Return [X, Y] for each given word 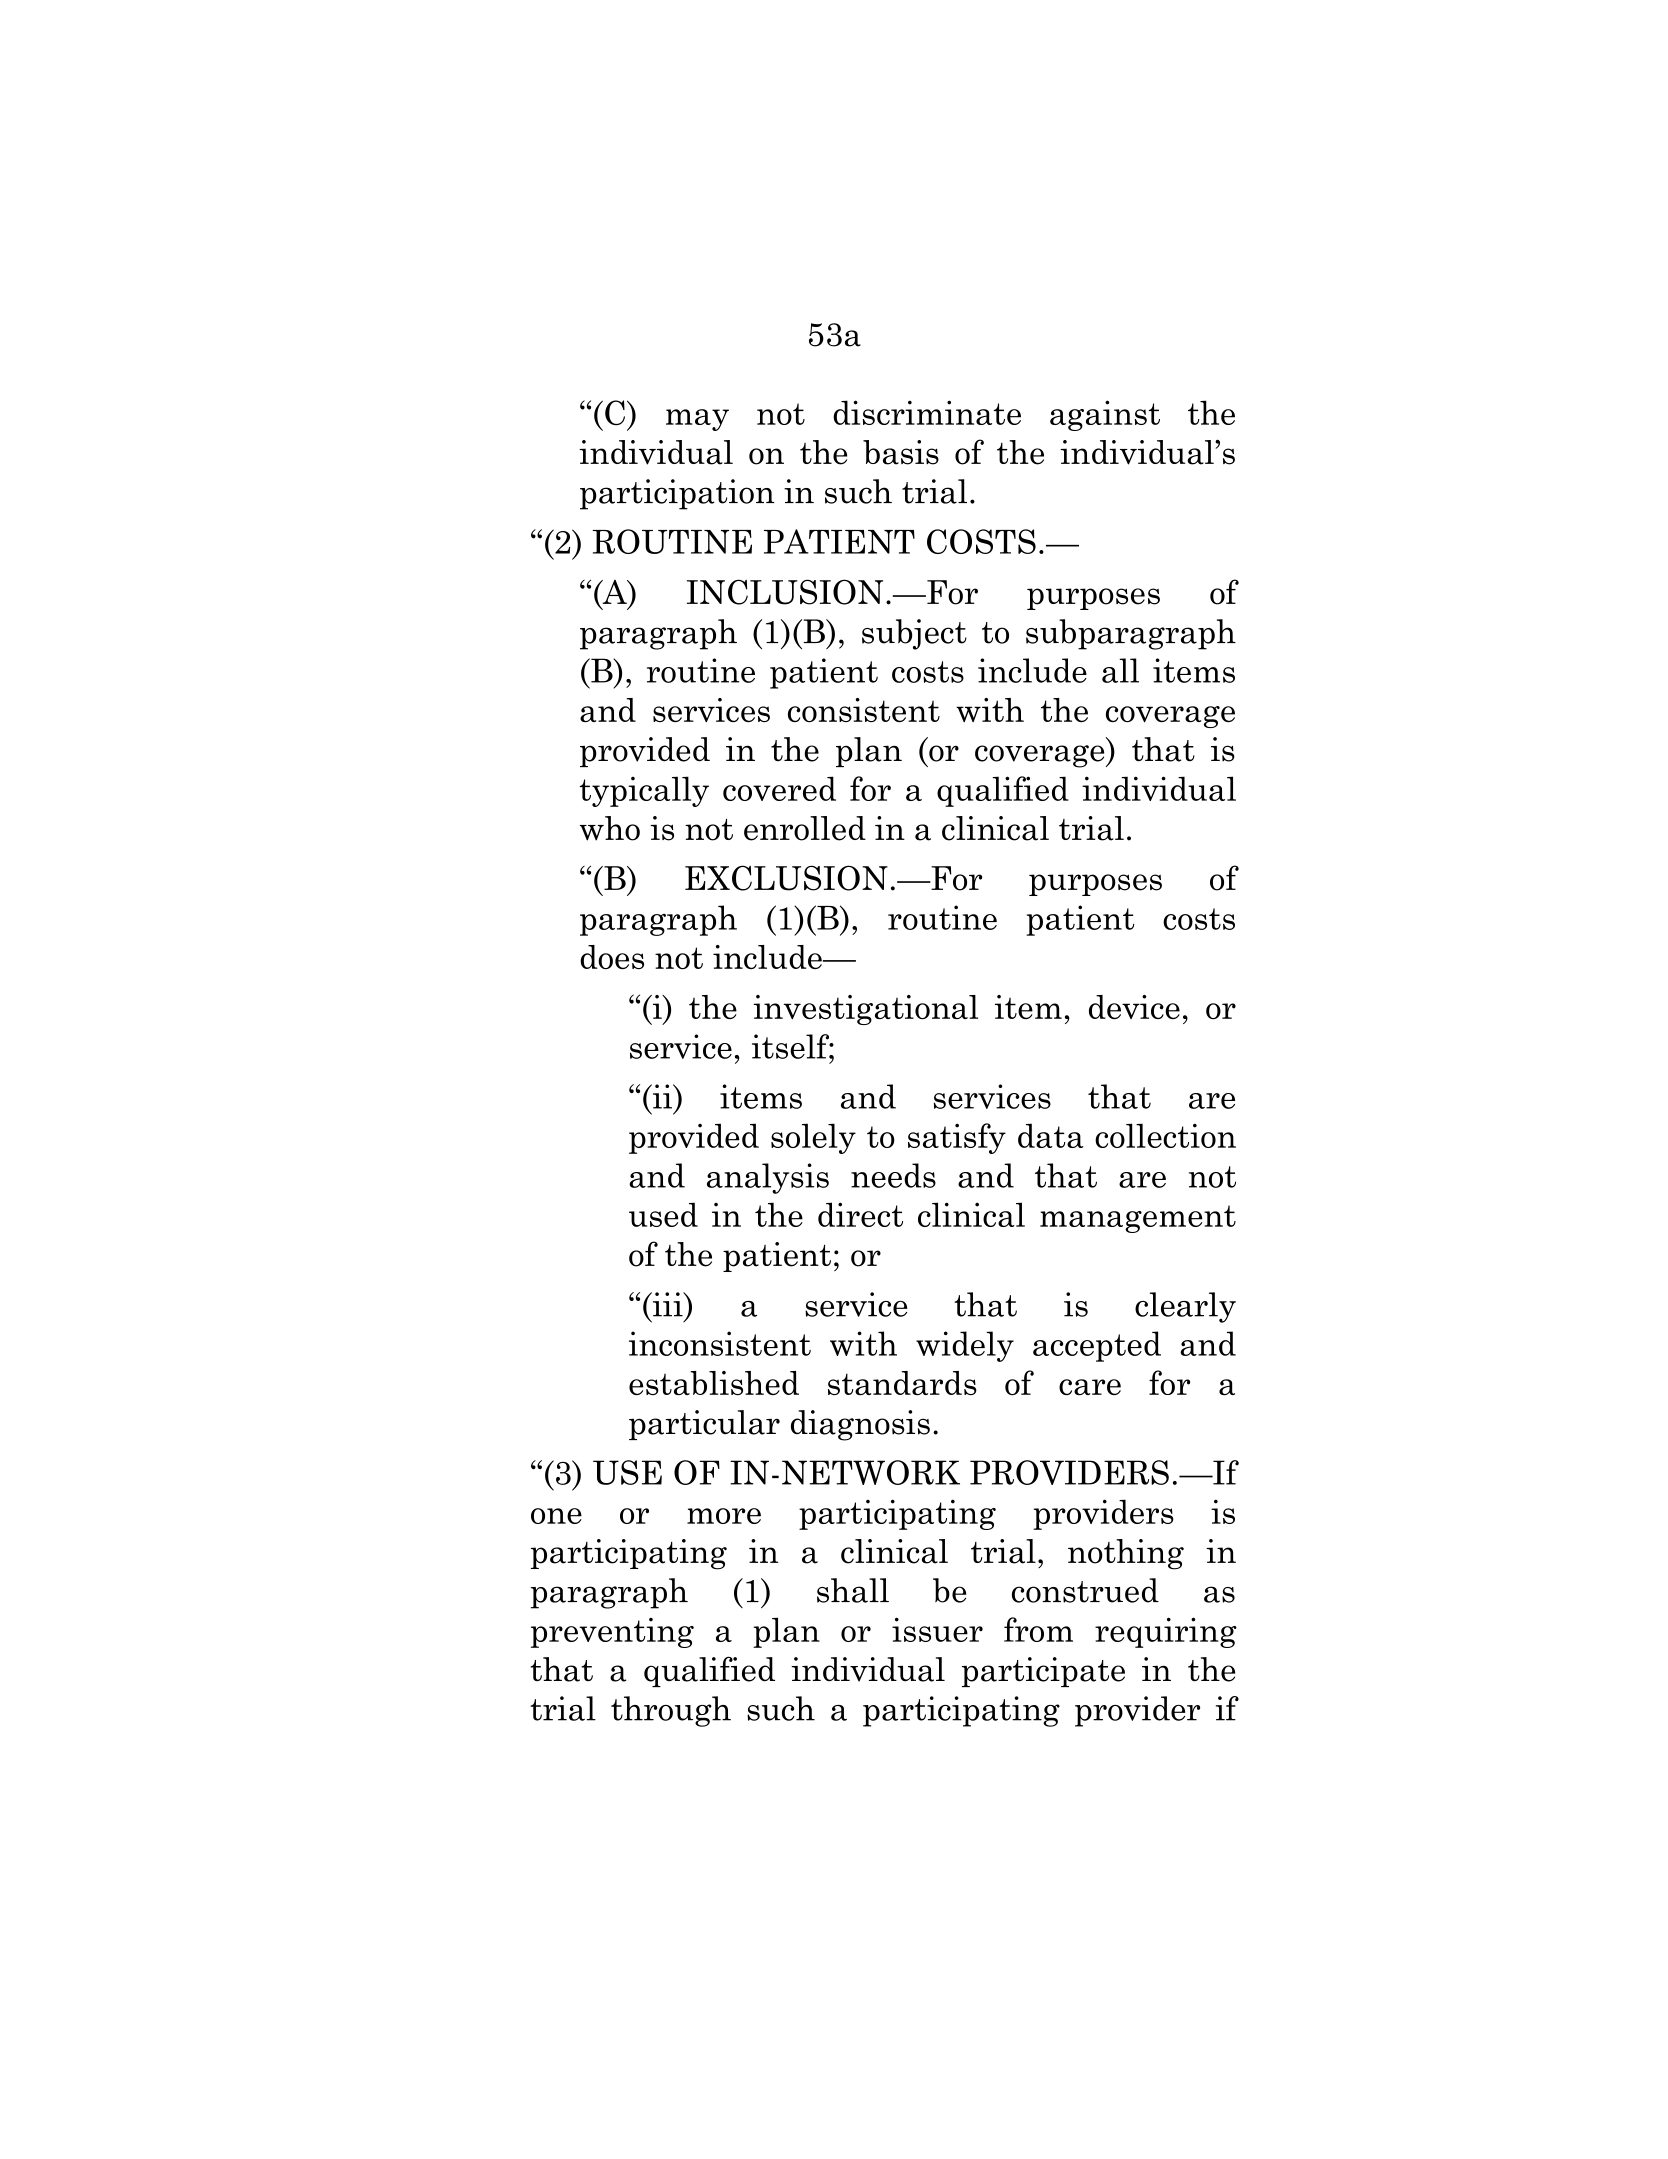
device [1134, 1007]
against [1105, 415]
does [612, 957]
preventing [612, 1633]
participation [677, 494]
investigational [865, 1010]
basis [901, 452]
